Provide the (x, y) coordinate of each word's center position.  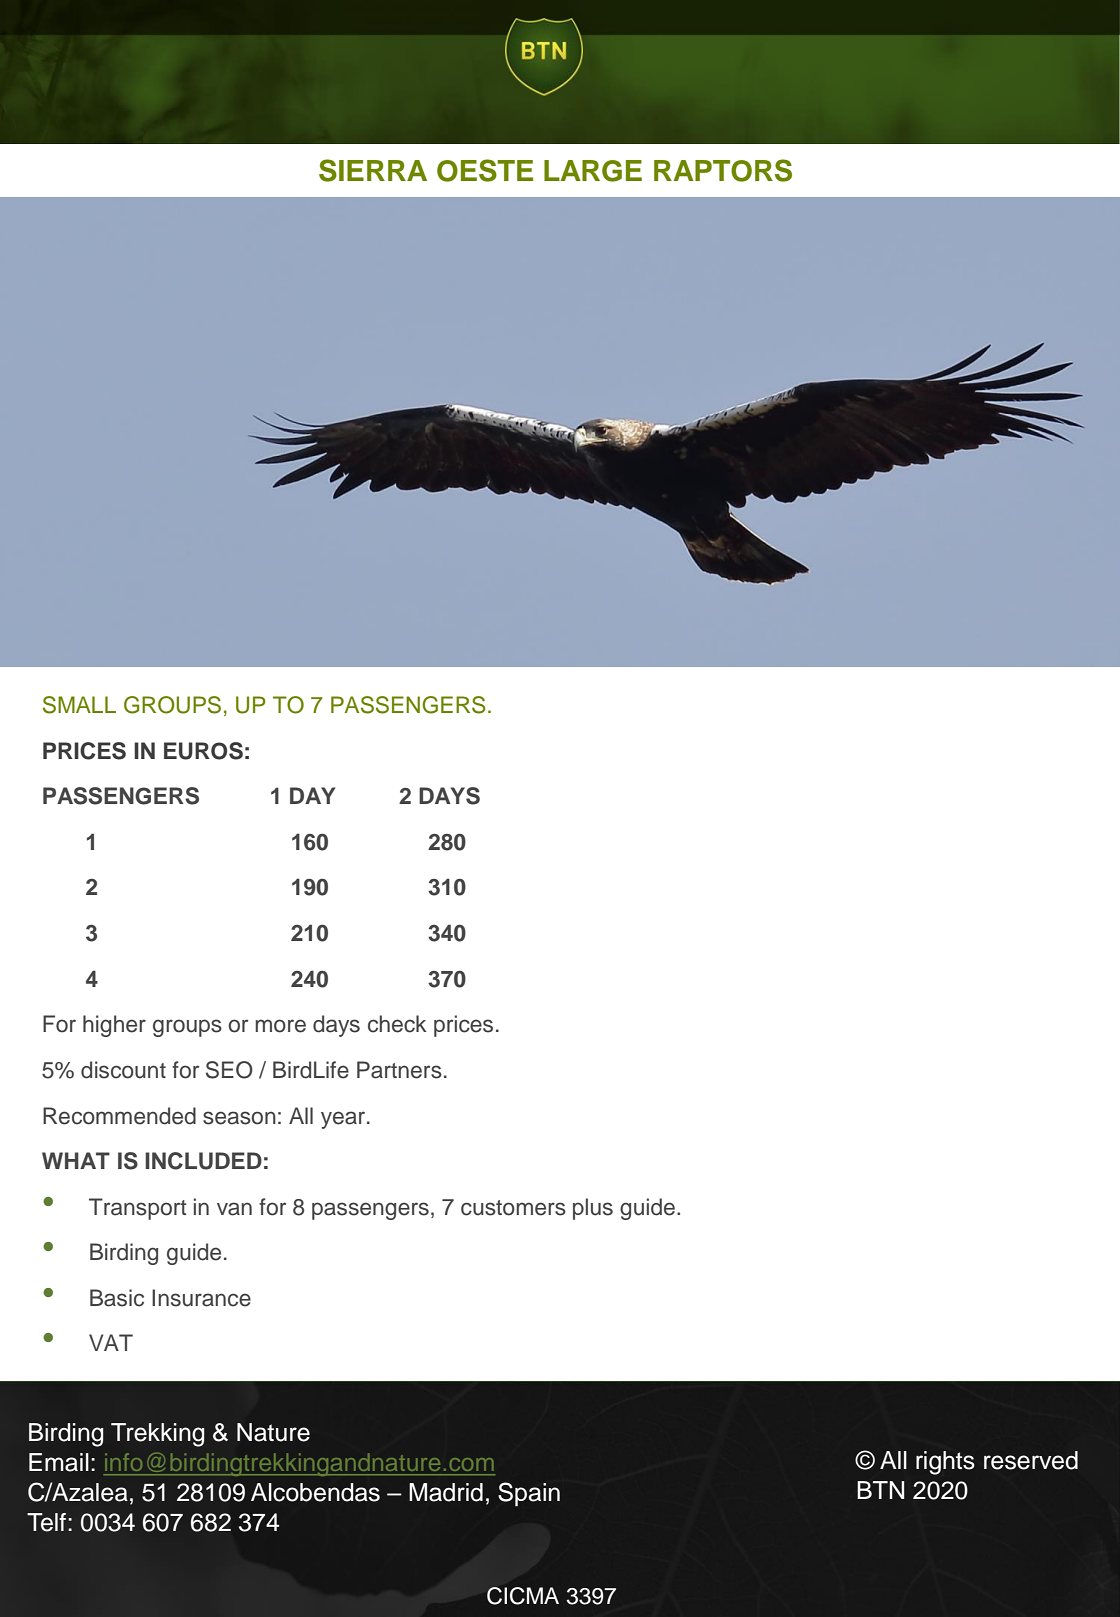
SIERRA (373, 170)
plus (593, 1209)
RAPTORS (723, 170)
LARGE (593, 171)
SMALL (79, 705)
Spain (529, 1494)
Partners (399, 1070)
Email (59, 1462)
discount (123, 1070)
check (397, 1024)
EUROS (203, 751)
